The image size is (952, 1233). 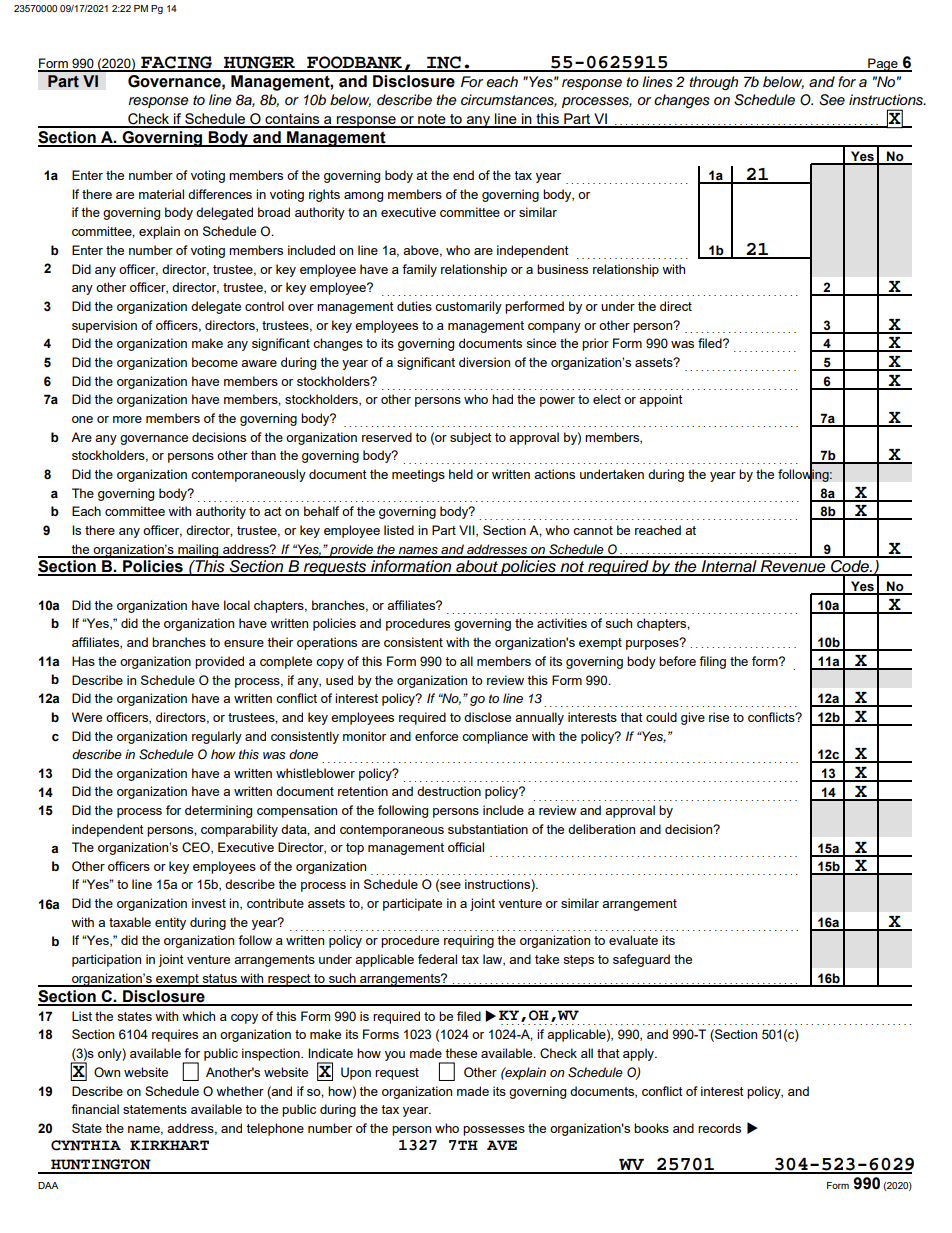 What do you see at coordinates (83, 661) in the screenshot?
I see `Has` at bounding box center [83, 661].
